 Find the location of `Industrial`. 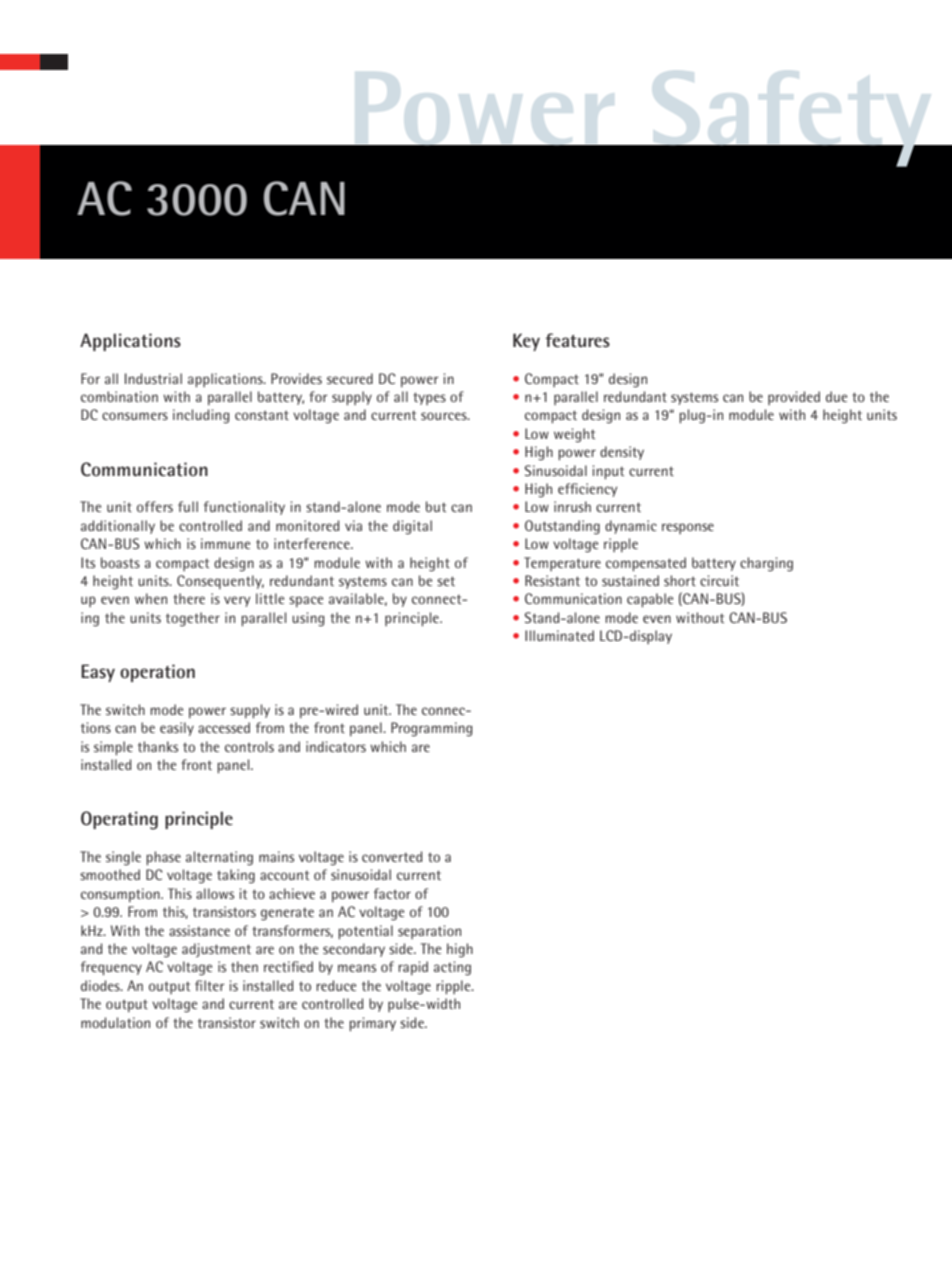

Industrial is located at coordinates (153, 378).
